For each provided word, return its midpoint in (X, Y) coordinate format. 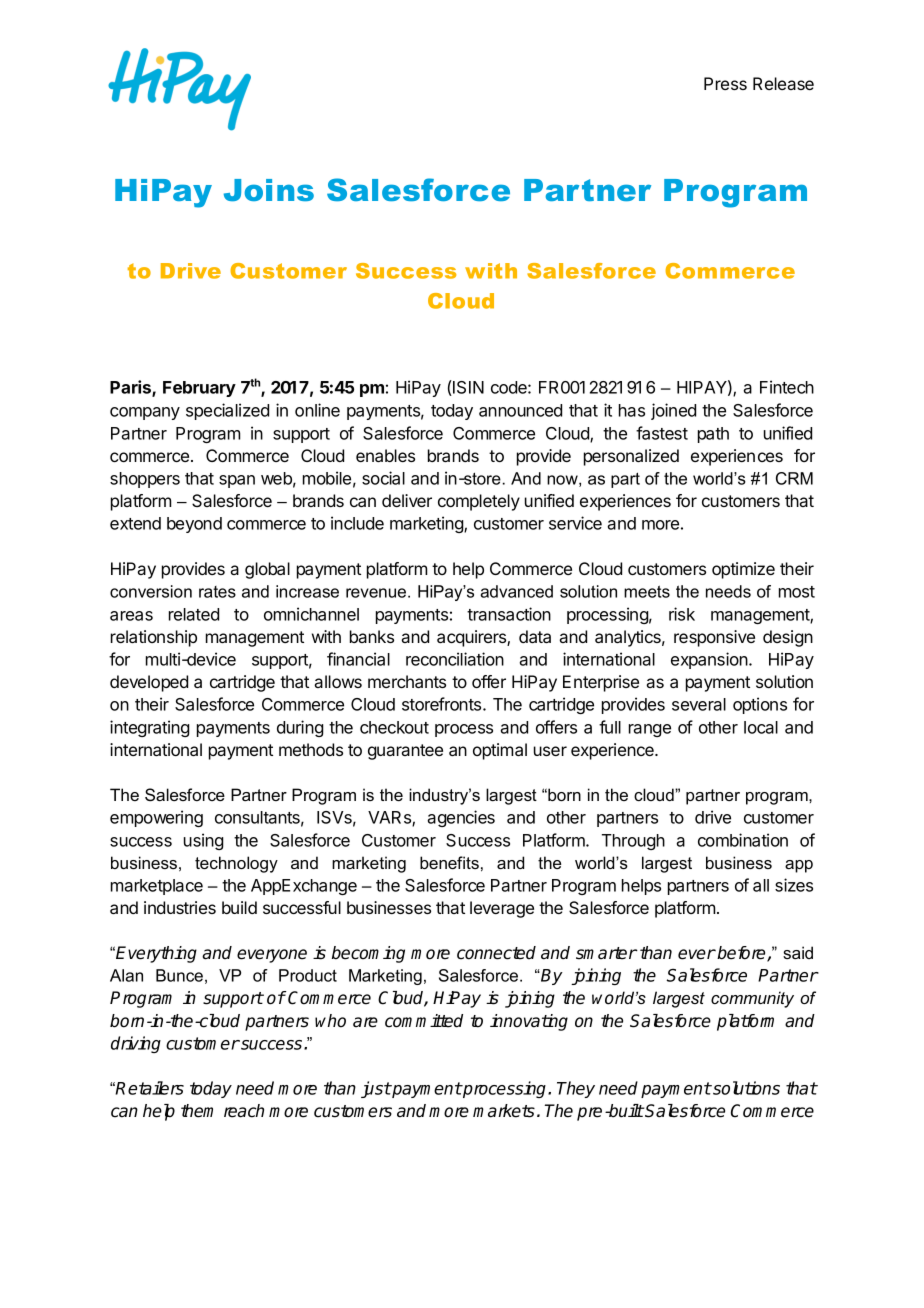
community (752, 999)
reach (244, 1111)
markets (504, 1111)
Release (783, 83)
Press (725, 83)
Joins (269, 190)
